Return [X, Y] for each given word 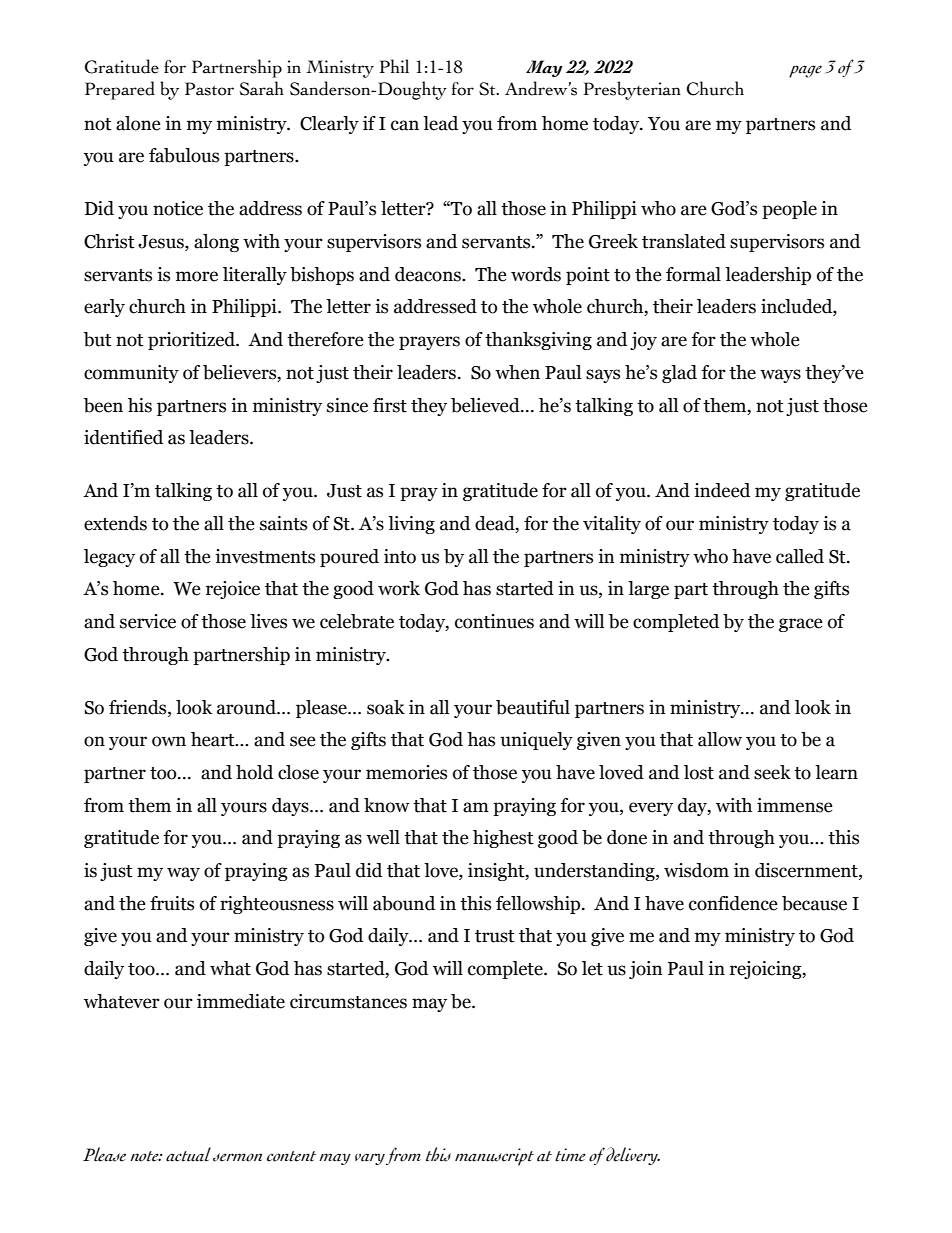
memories [406, 772]
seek [772, 772]
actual [188, 1154]
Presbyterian [632, 90]
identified [123, 437]
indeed [722, 490]
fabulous [184, 155]
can [405, 125]
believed [486, 405]
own [169, 741]
